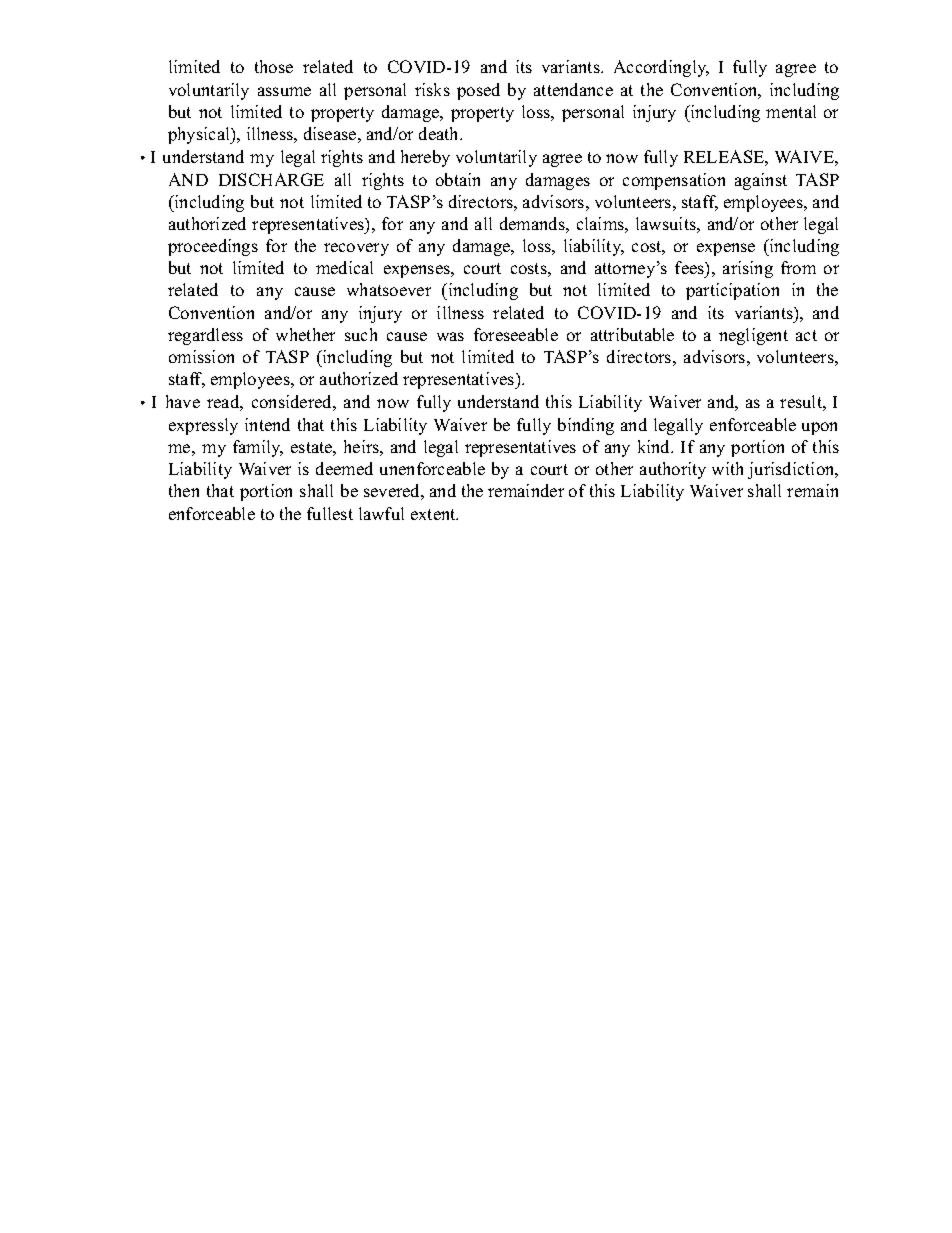 This screenshot has width=952, height=1233. Describe the element at coordinates (330, 513) in the screenshot. I see `fullest` at that location.
